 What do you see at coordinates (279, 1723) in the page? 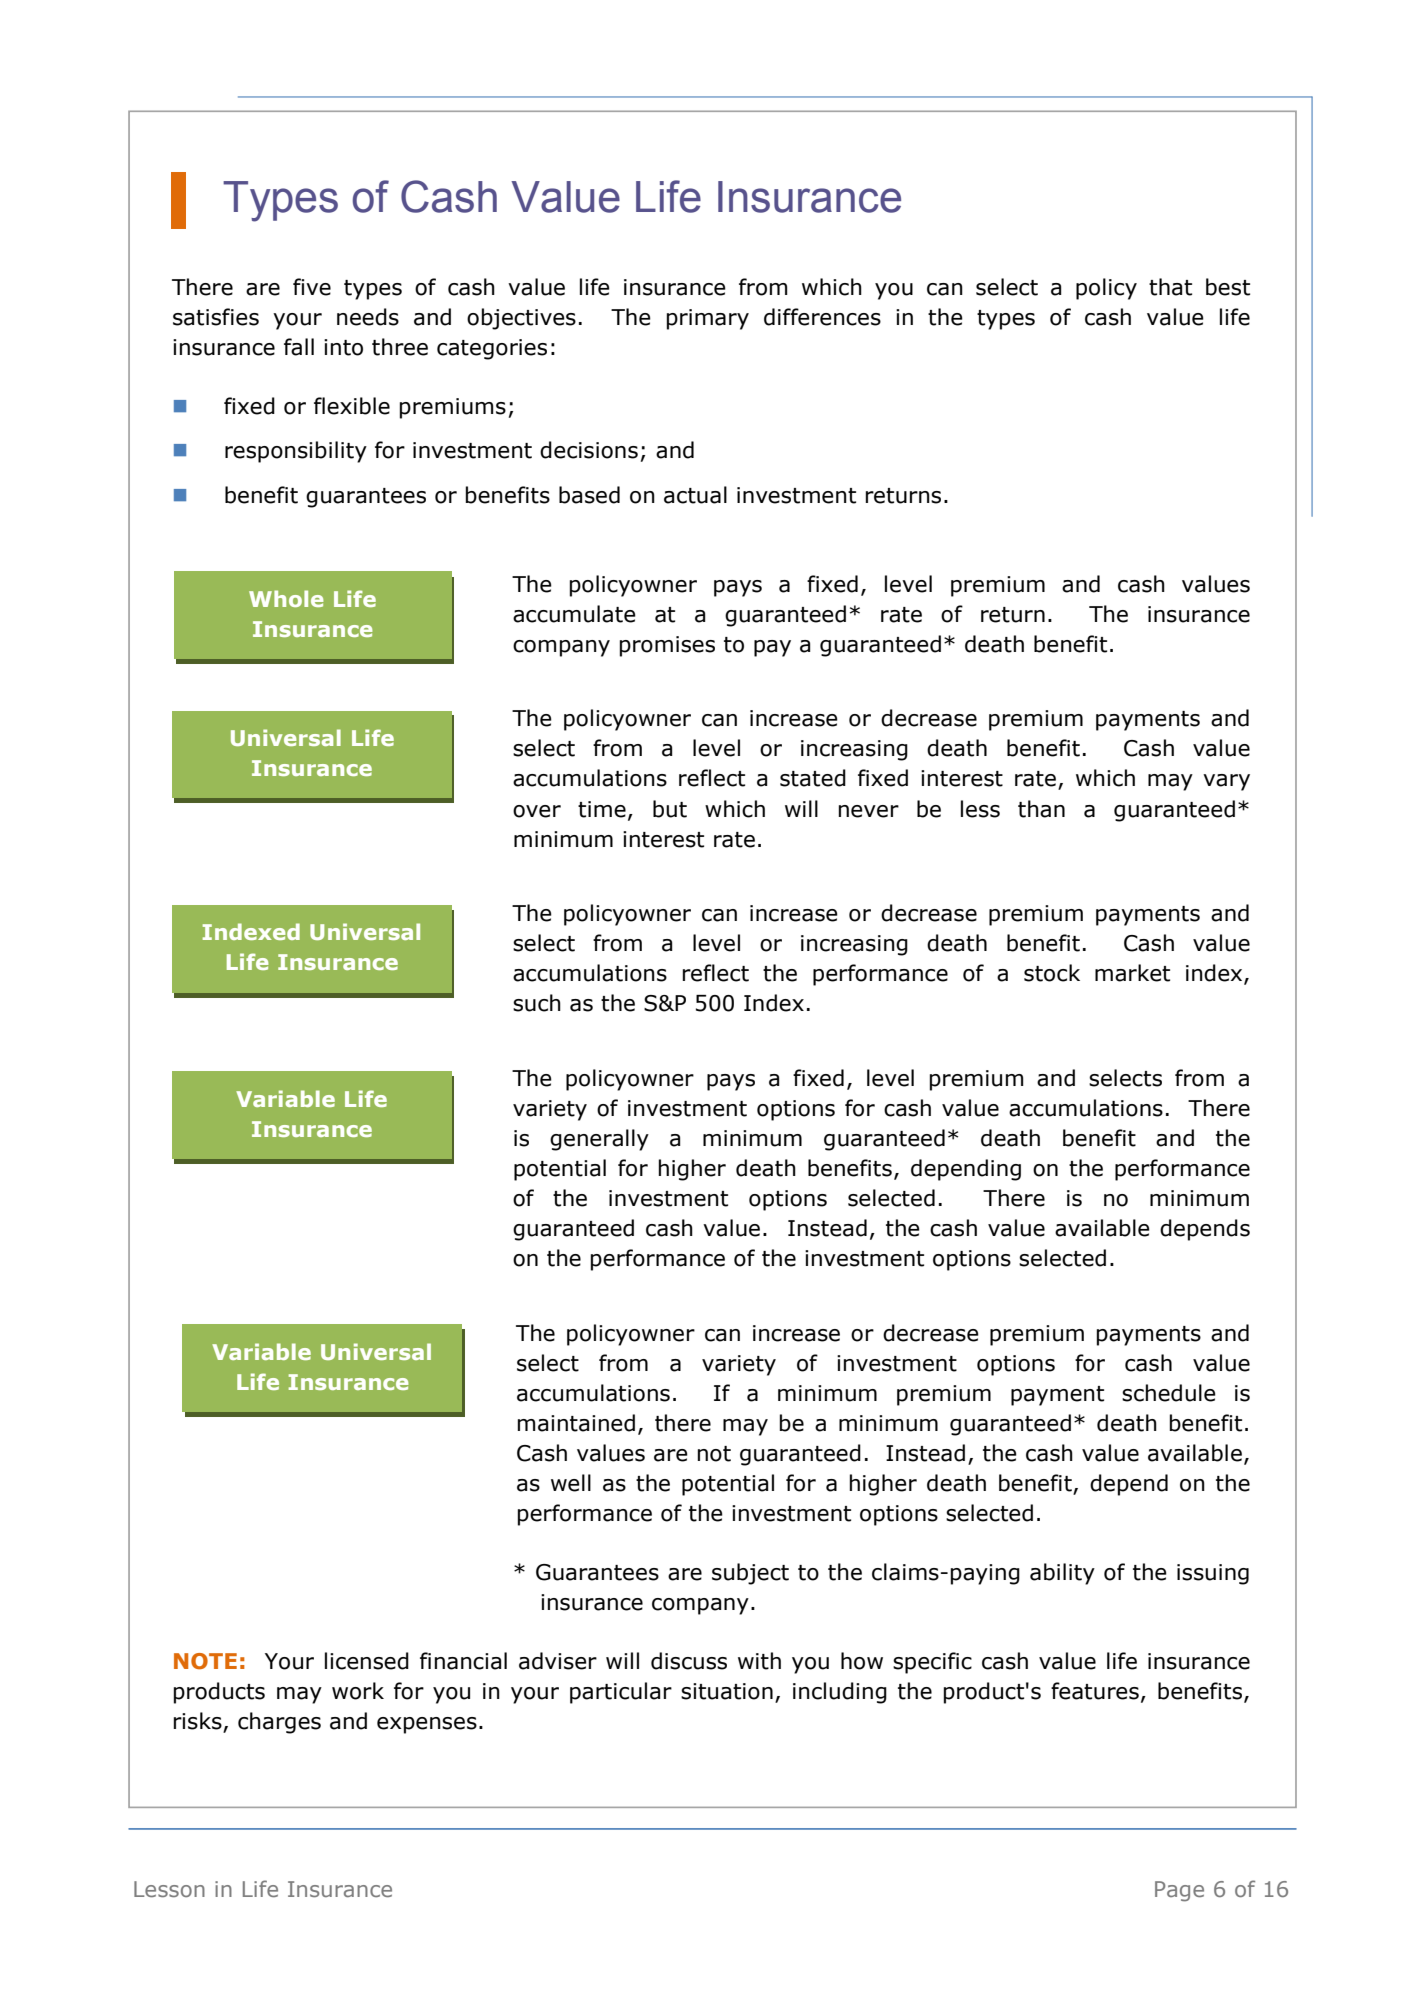
I see `charges` at bounding box center [279, 1723].
